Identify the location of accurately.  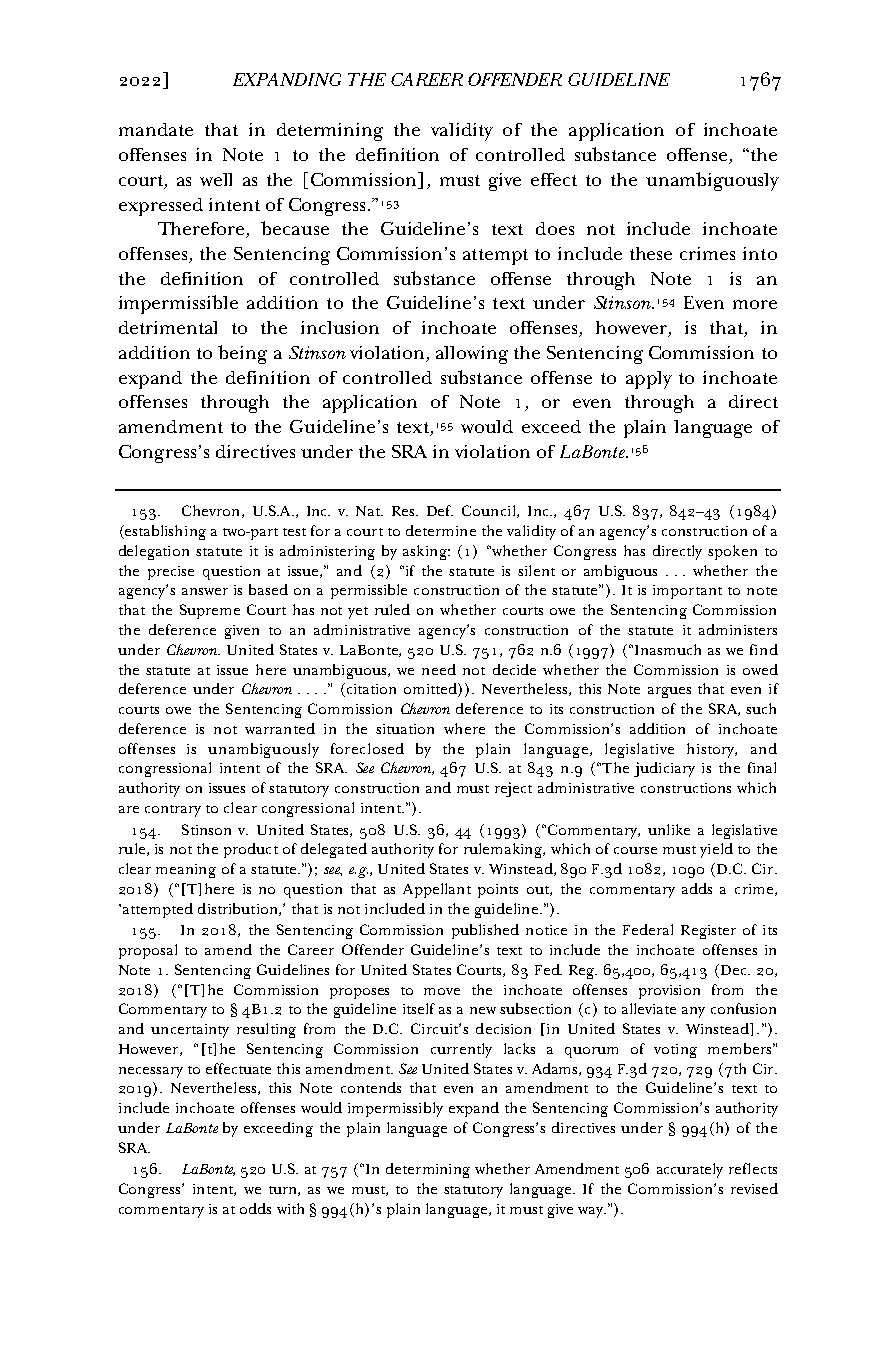
(690, 1170).
